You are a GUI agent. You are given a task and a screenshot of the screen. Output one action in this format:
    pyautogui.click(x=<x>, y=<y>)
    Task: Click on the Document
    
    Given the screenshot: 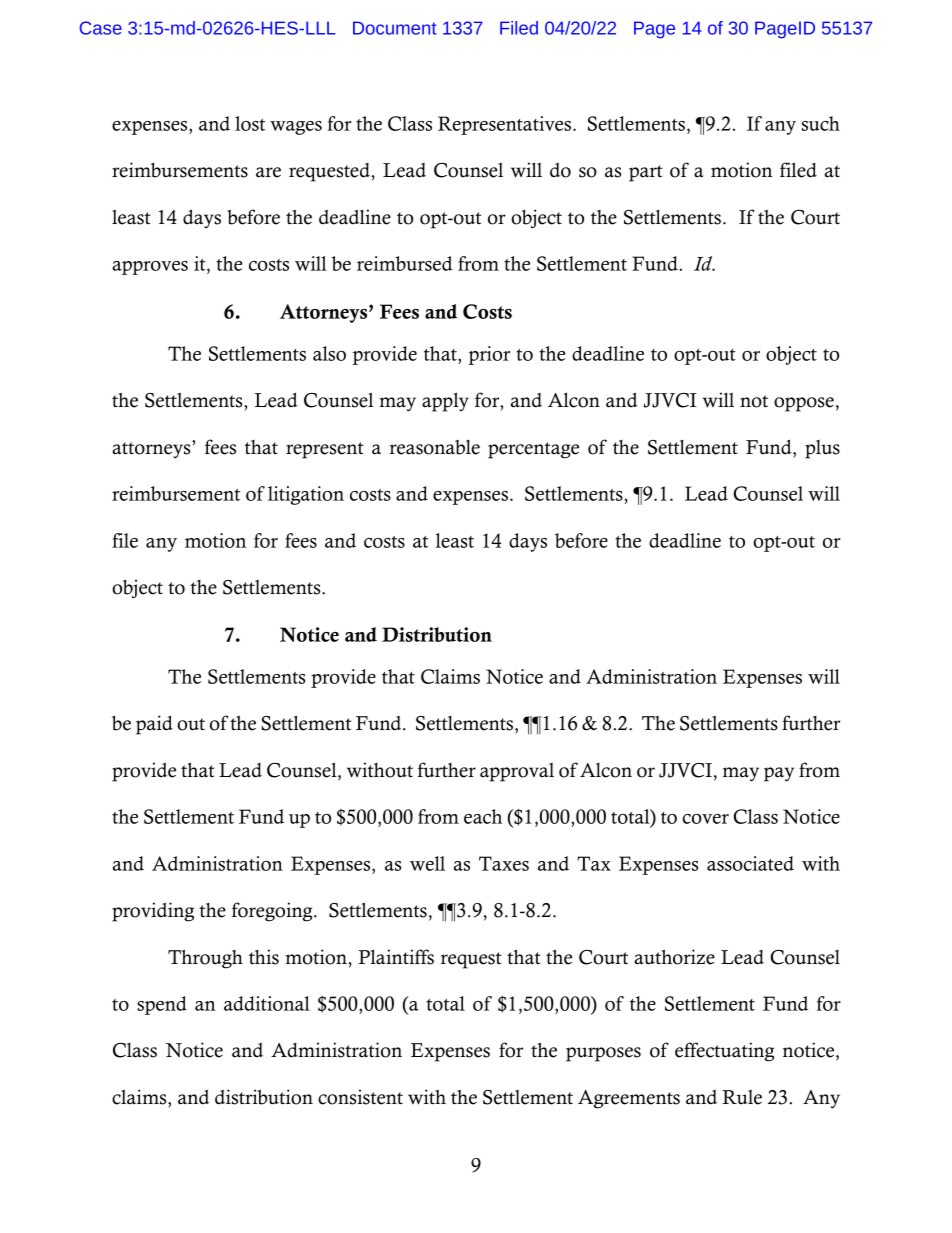 What is the action you would take?
    pyautogui.click(x=395, y=28)
